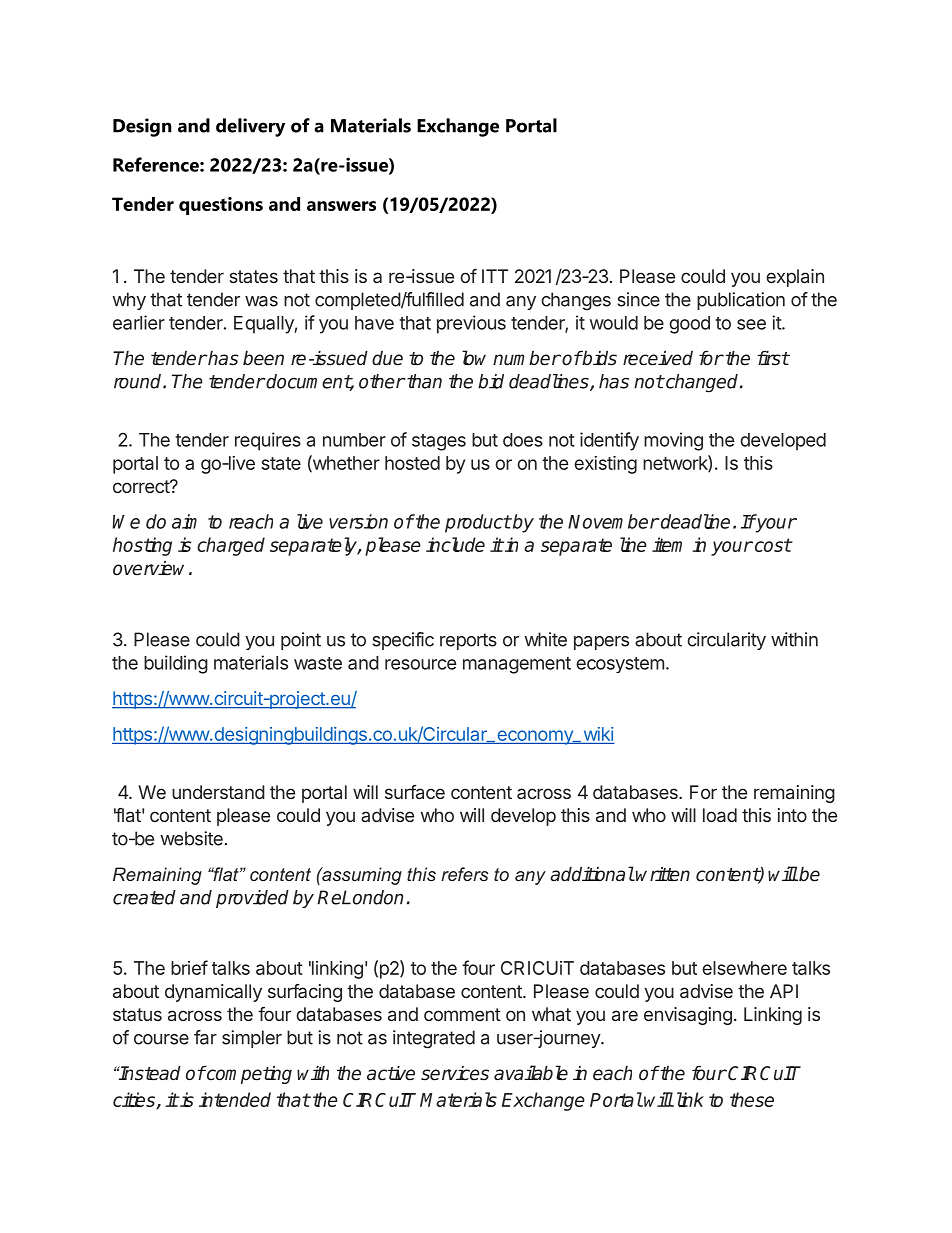  What do you see at coordinates (341, 206) in the document?
I see `answers` at bounding box center [341, 206].
